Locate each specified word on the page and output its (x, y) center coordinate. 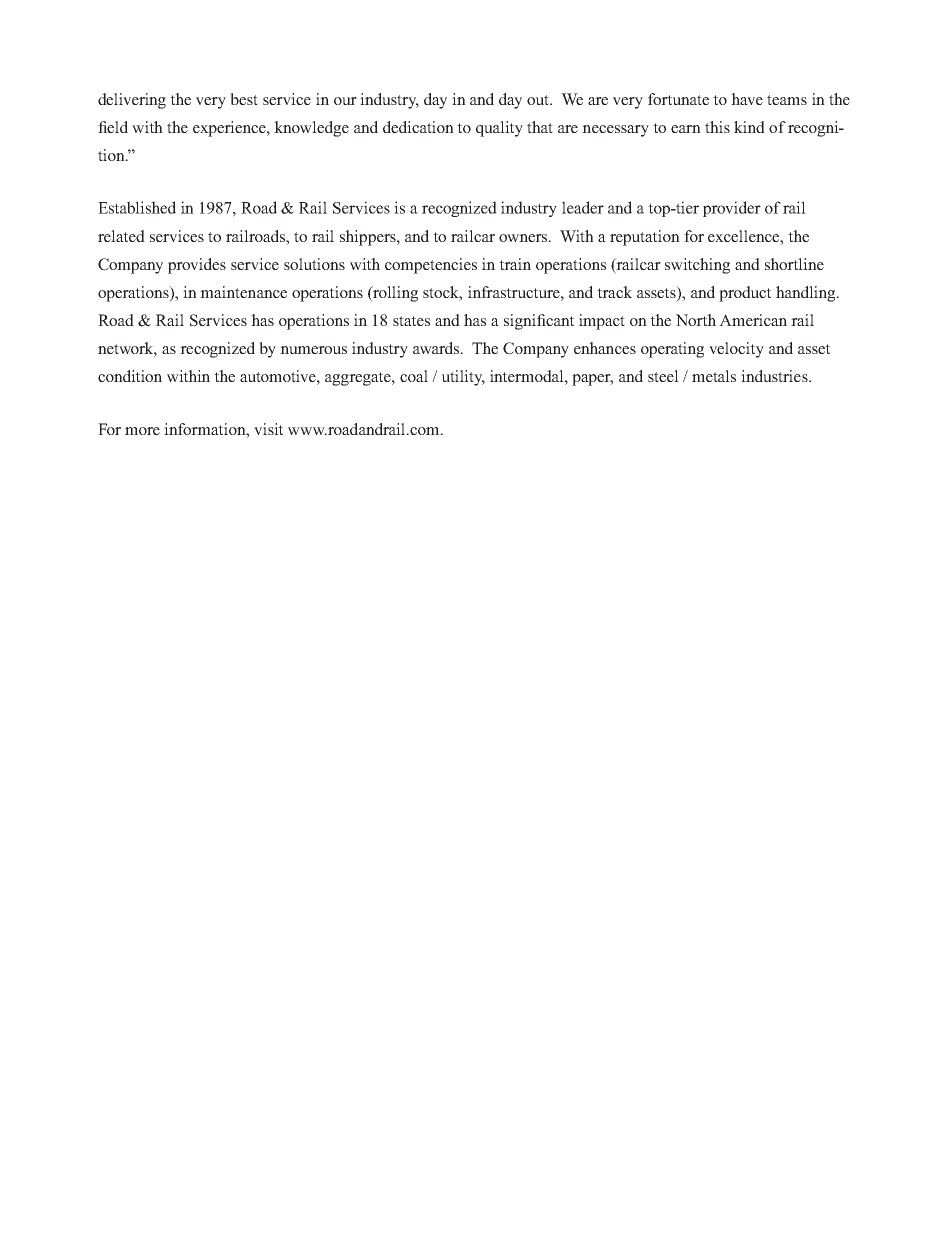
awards (437, 348)
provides (197, 266)
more (142, 431)
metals (714, 376)
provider (732, 209)
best (244, 99)
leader (583, 207)
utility (463, 378)
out (539, 100)
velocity (736, 350)
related (121, 236)
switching (697, 266)
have (747, 99)
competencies (431, 266)
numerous (313, 350)
